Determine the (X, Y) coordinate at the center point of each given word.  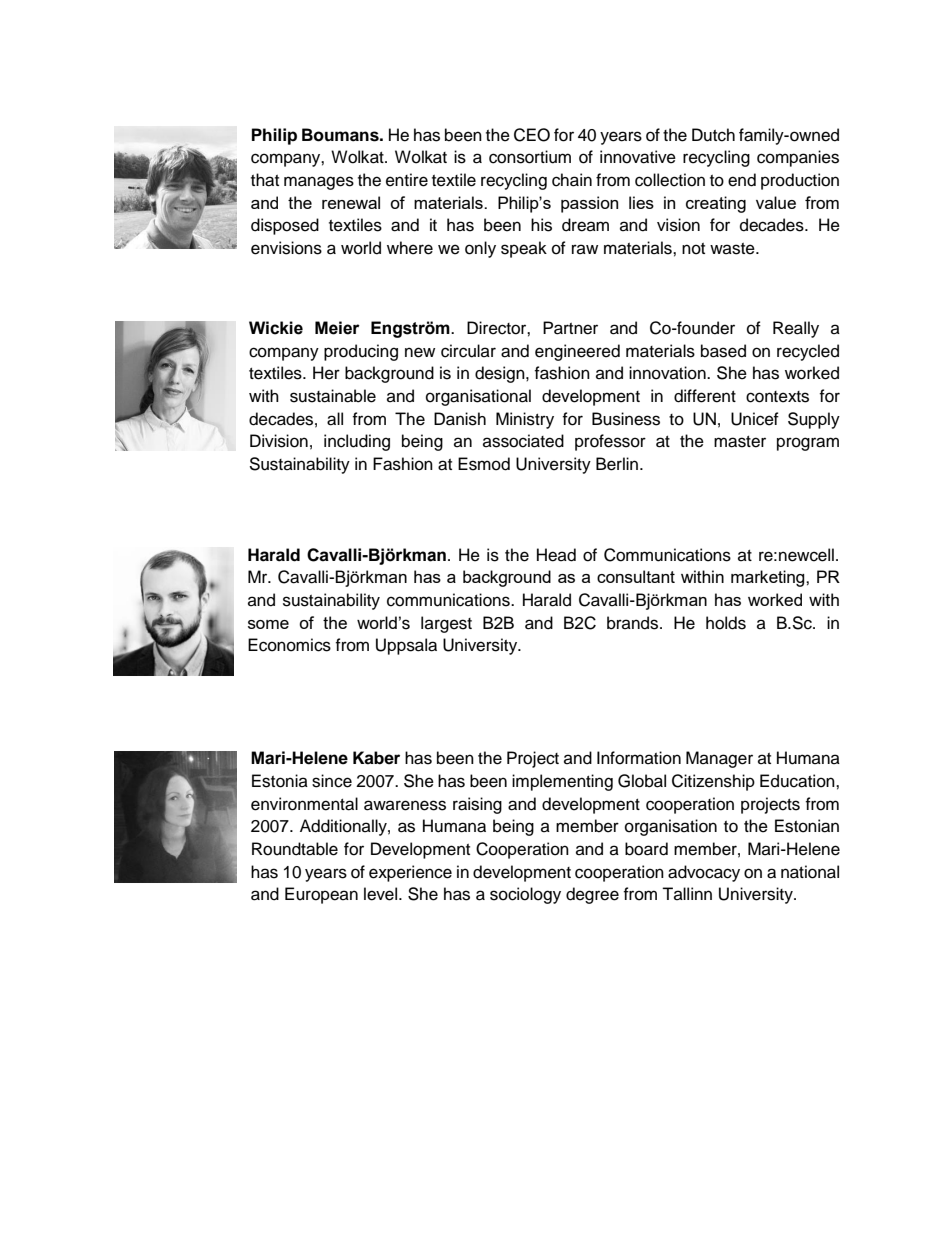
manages (319, 183)
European (321, 895)
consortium (530, 157)
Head (556, 555)
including (357, 442)
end (742, 180)
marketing (769, 578)
